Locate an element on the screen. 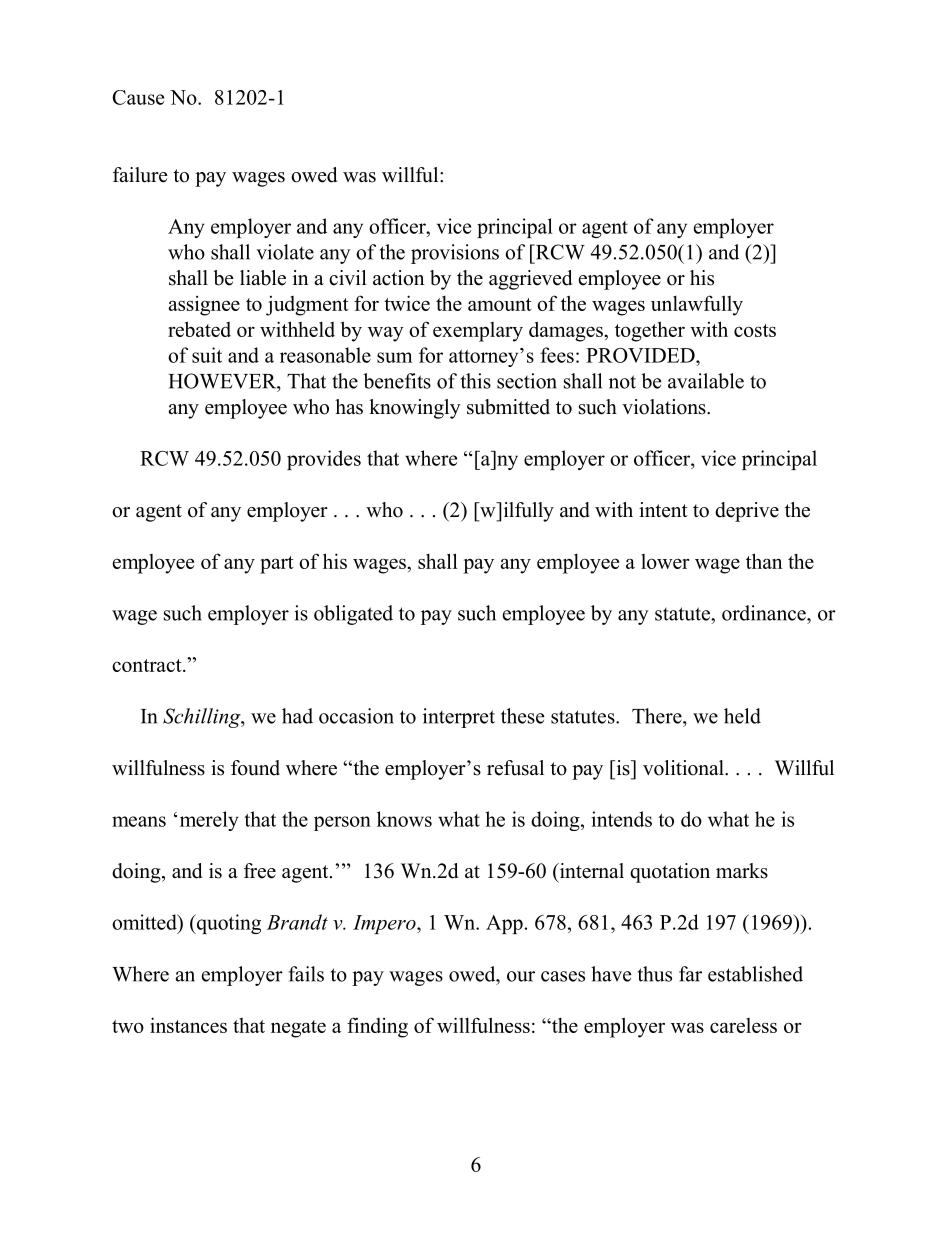  together is located at coordinates (650, 331).
